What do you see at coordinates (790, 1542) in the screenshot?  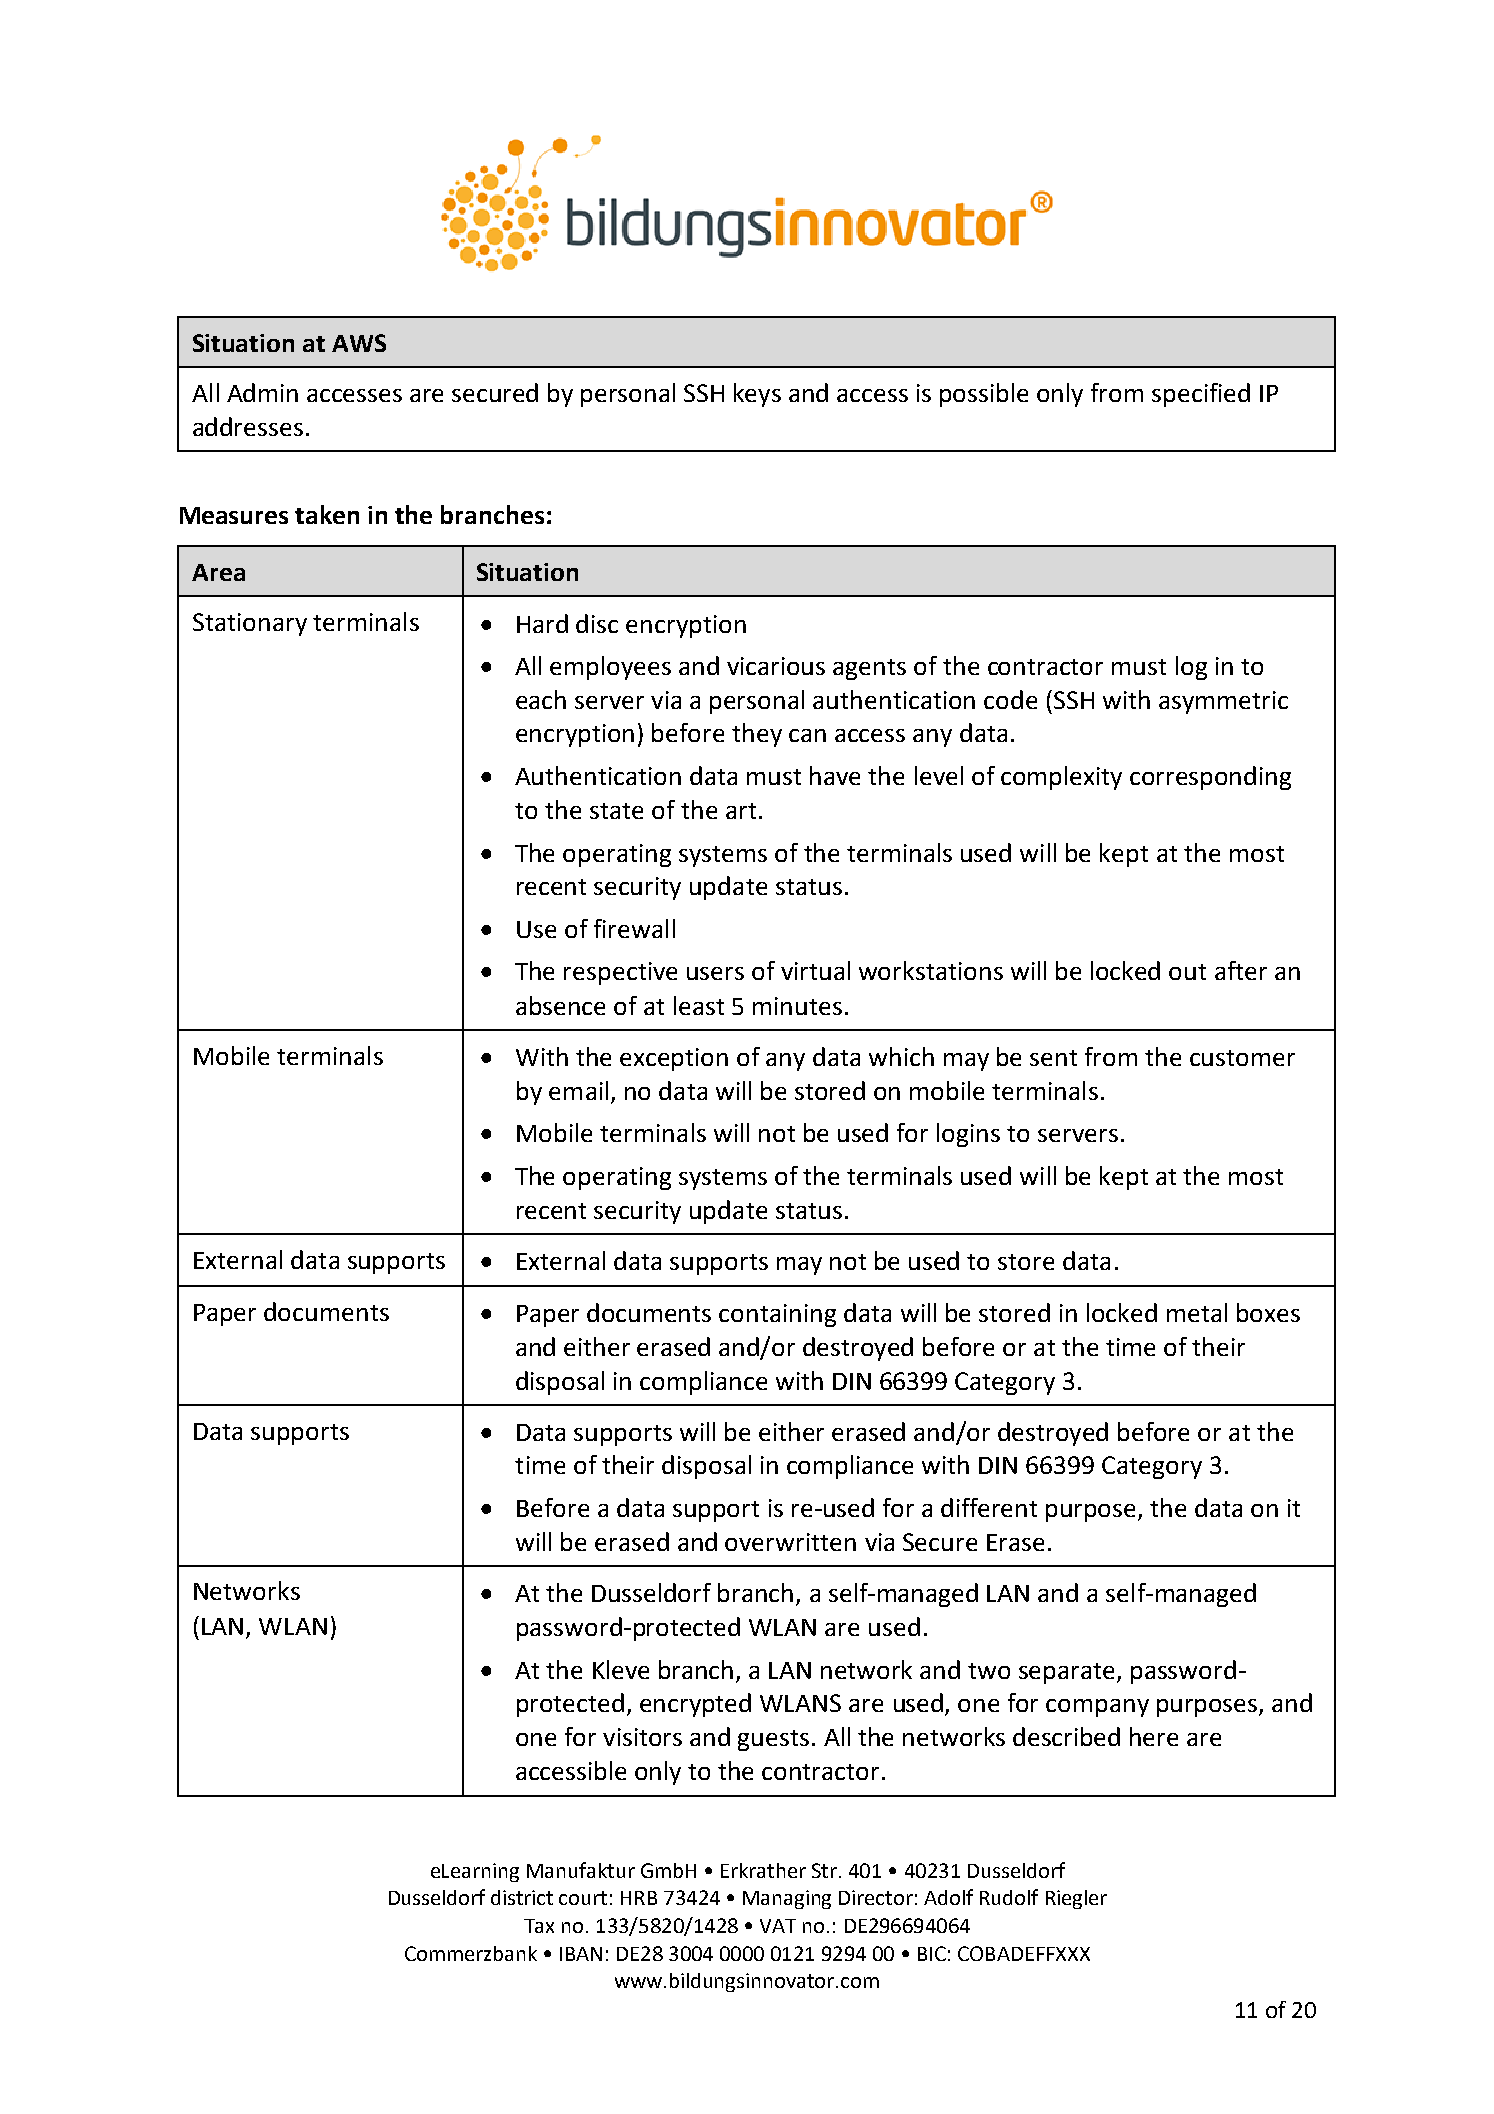 I see `overwritten` at bounding box center [790, 1542].
